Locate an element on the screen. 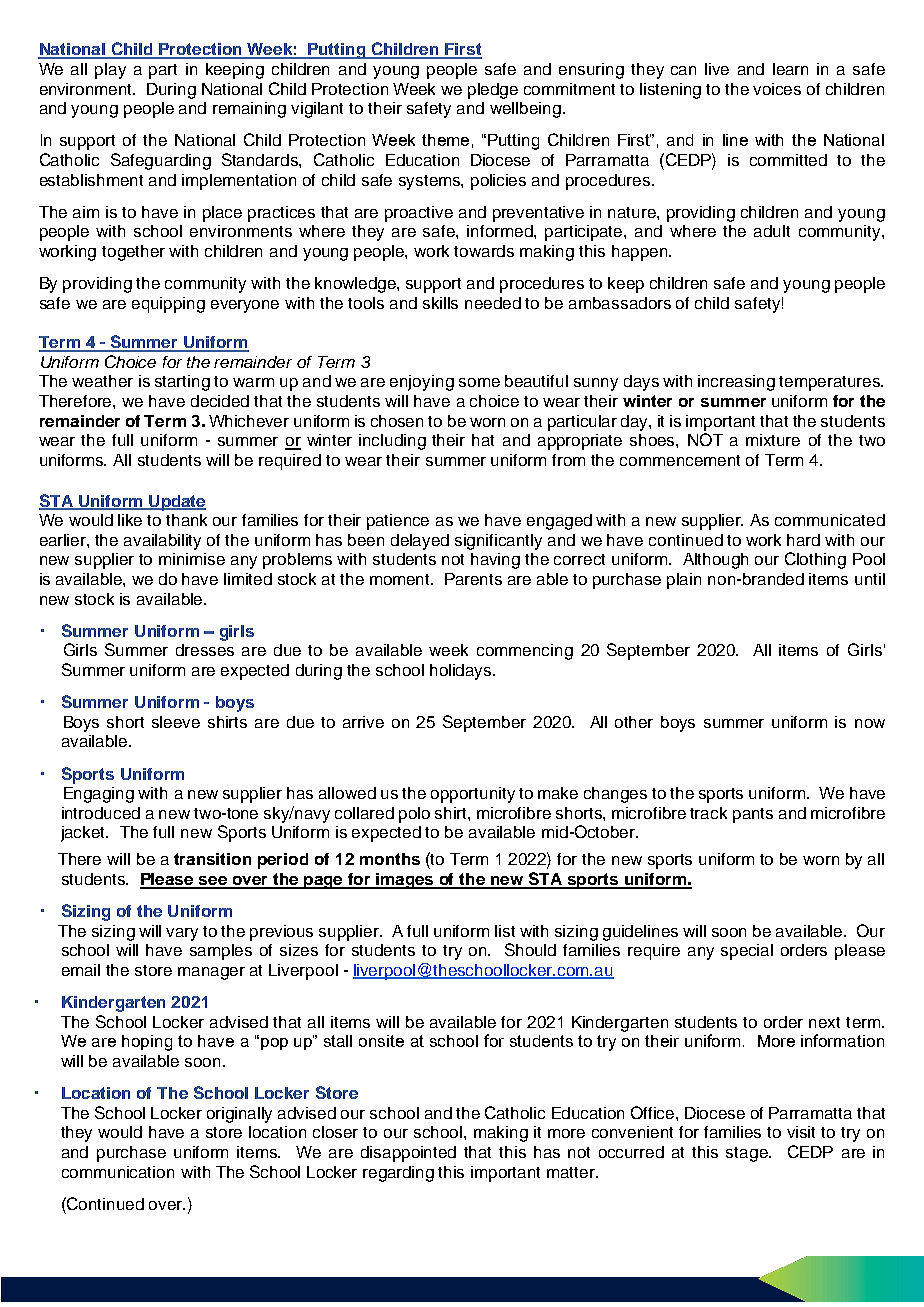  pledge is located at coordinates (493, 91).
